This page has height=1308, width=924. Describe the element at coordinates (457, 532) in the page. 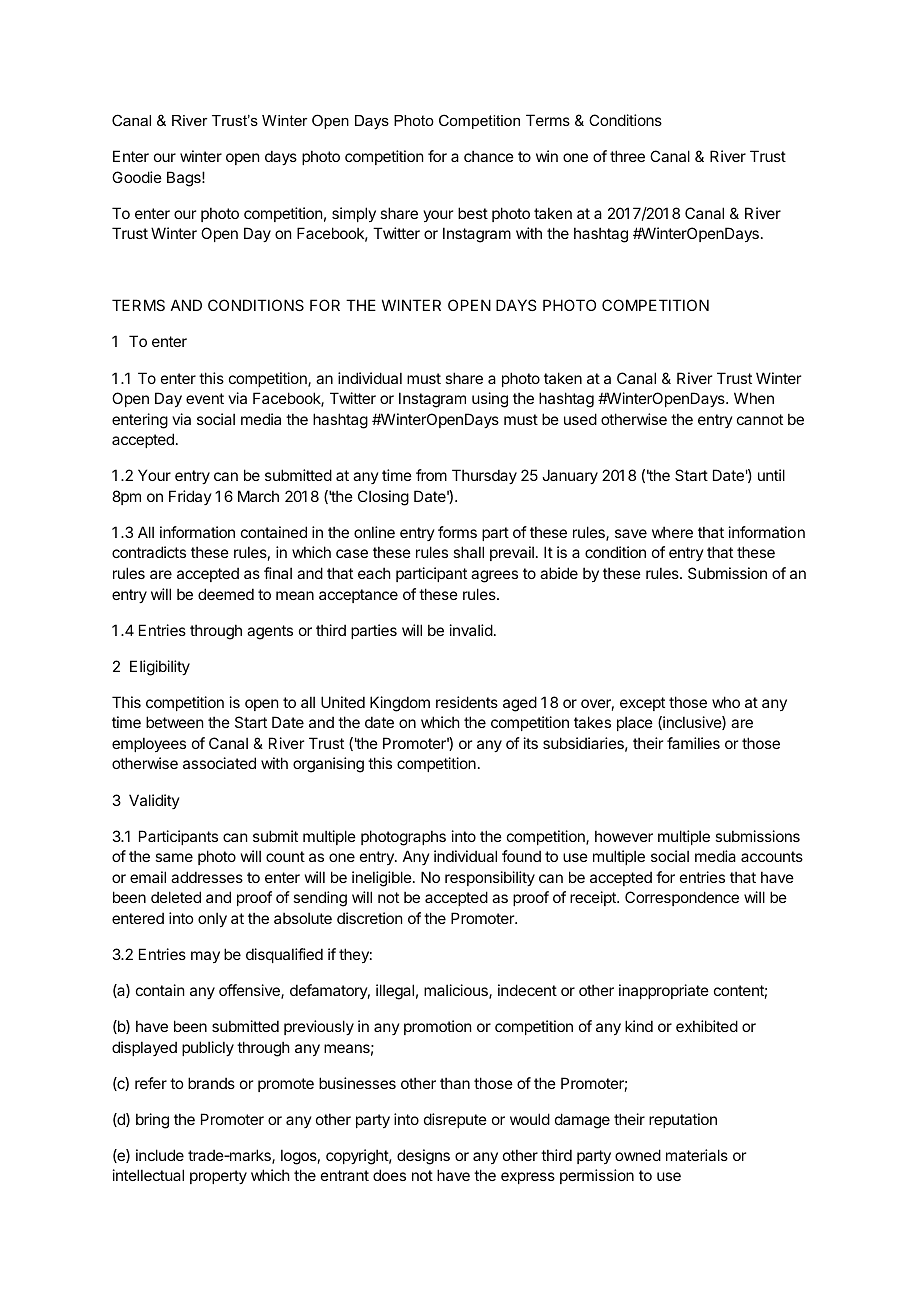

I see `forms` at that location.
